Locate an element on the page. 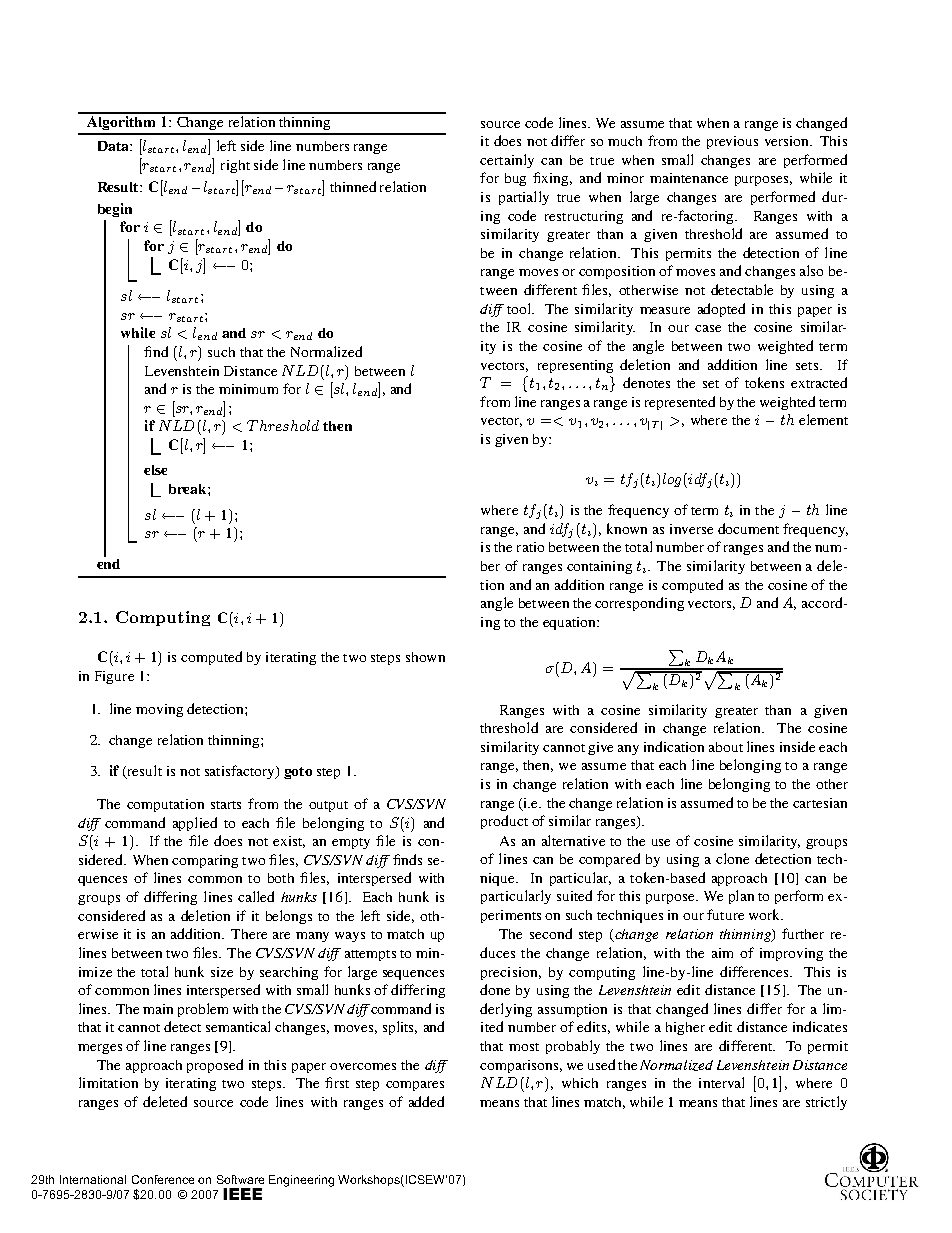 The image size is (952, 1233). interval is located at coordinates (721, 1082).
